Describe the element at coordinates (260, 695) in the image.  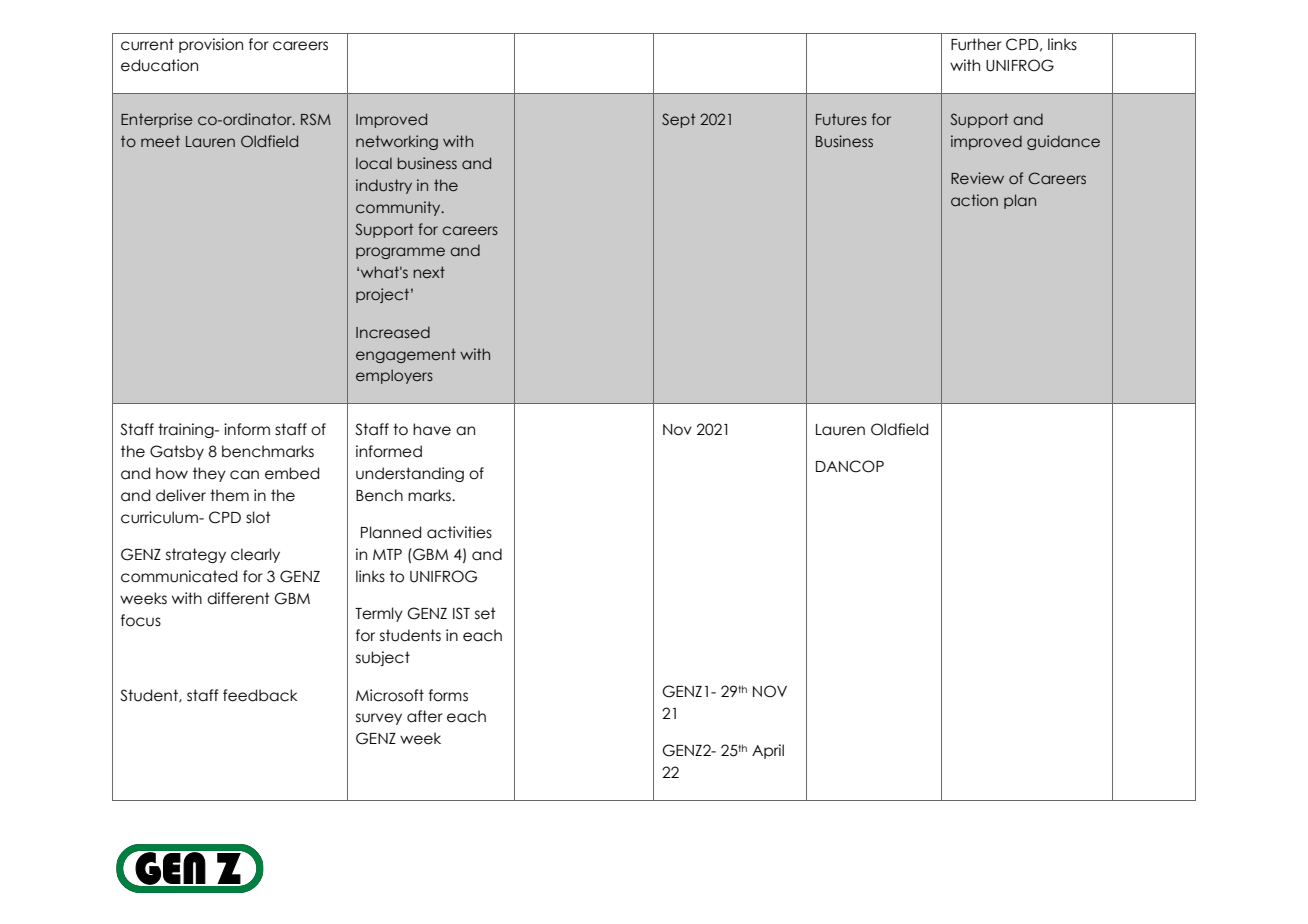
I see `feedback` at that location.
